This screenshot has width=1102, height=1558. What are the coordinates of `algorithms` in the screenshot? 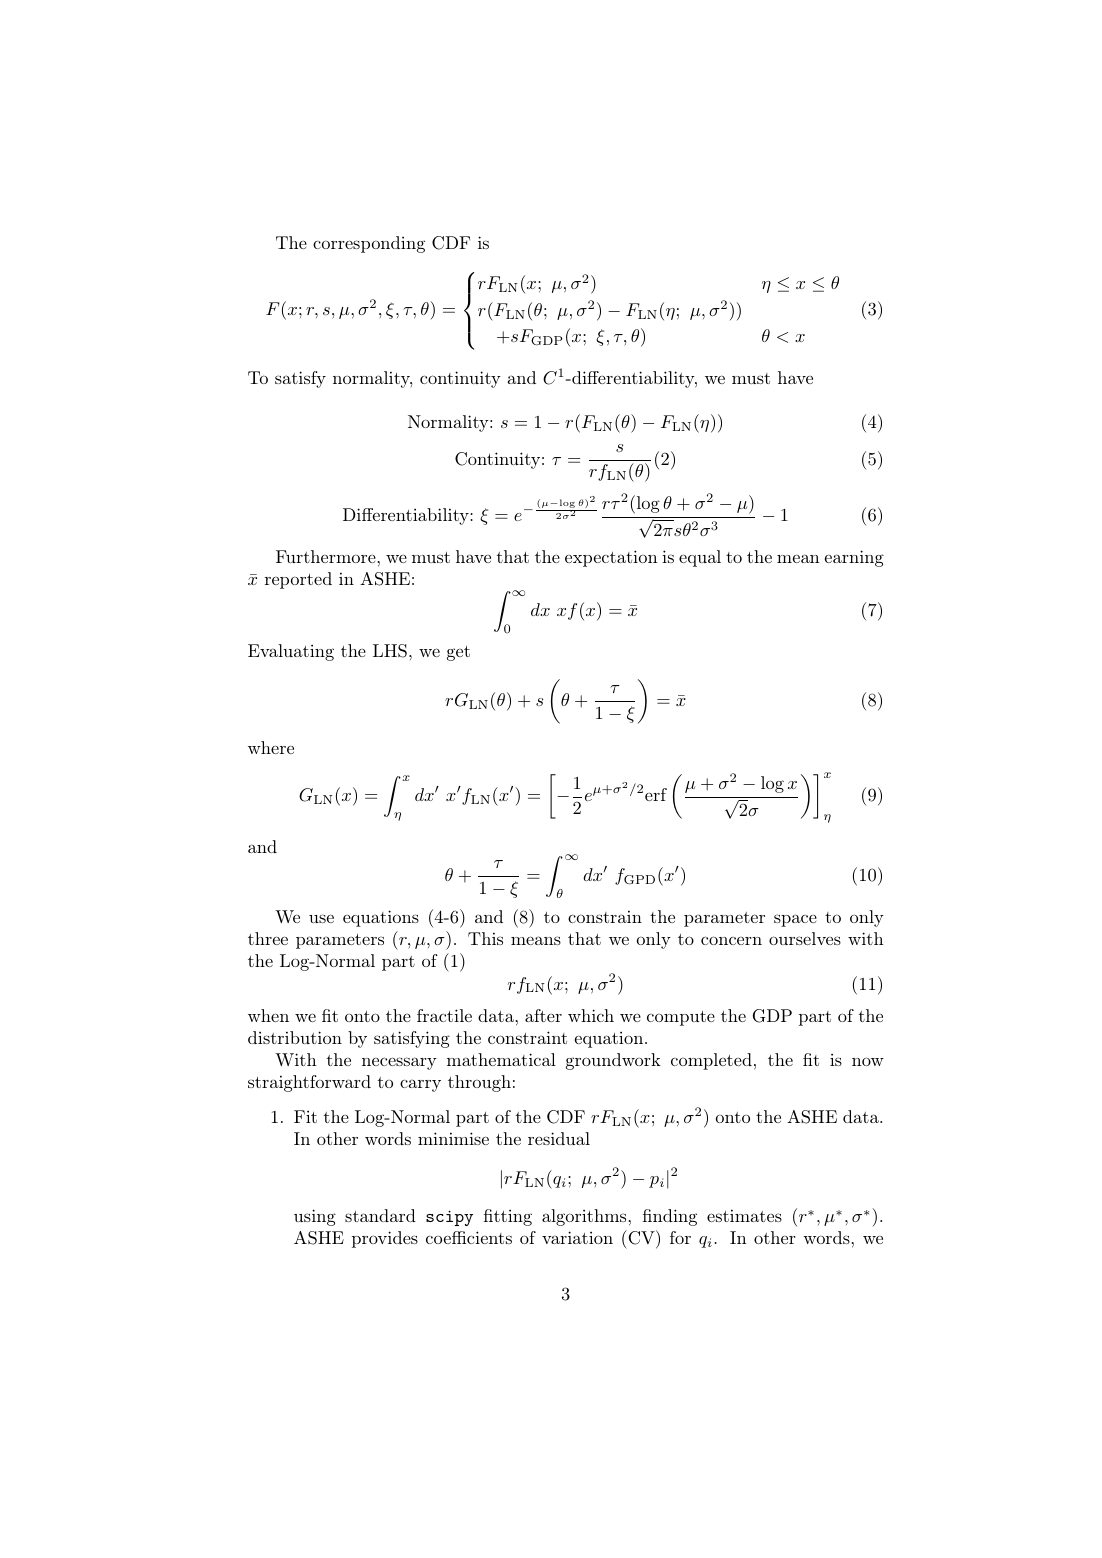 It's located at (585, 1217).
